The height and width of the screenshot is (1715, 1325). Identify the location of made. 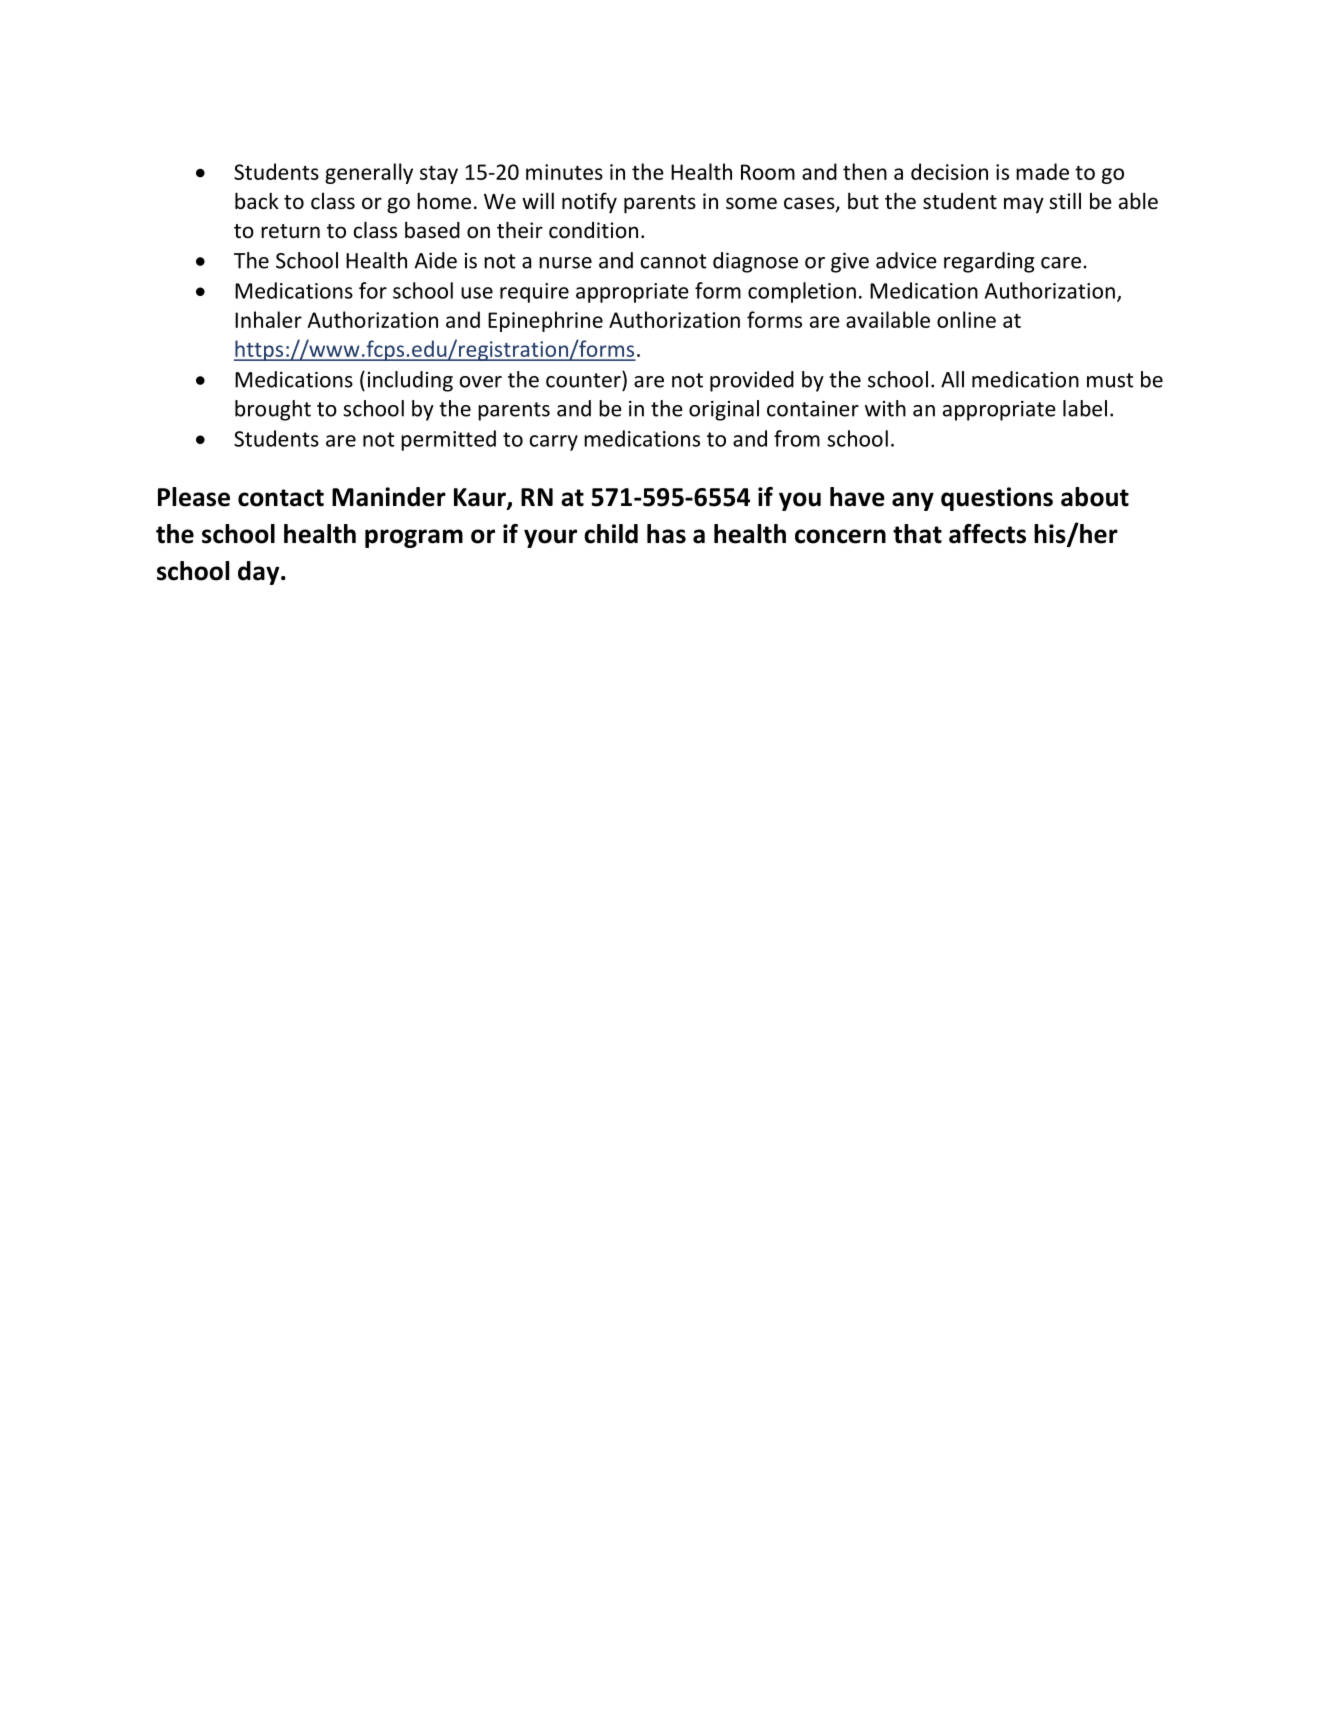
(1042, 171).
